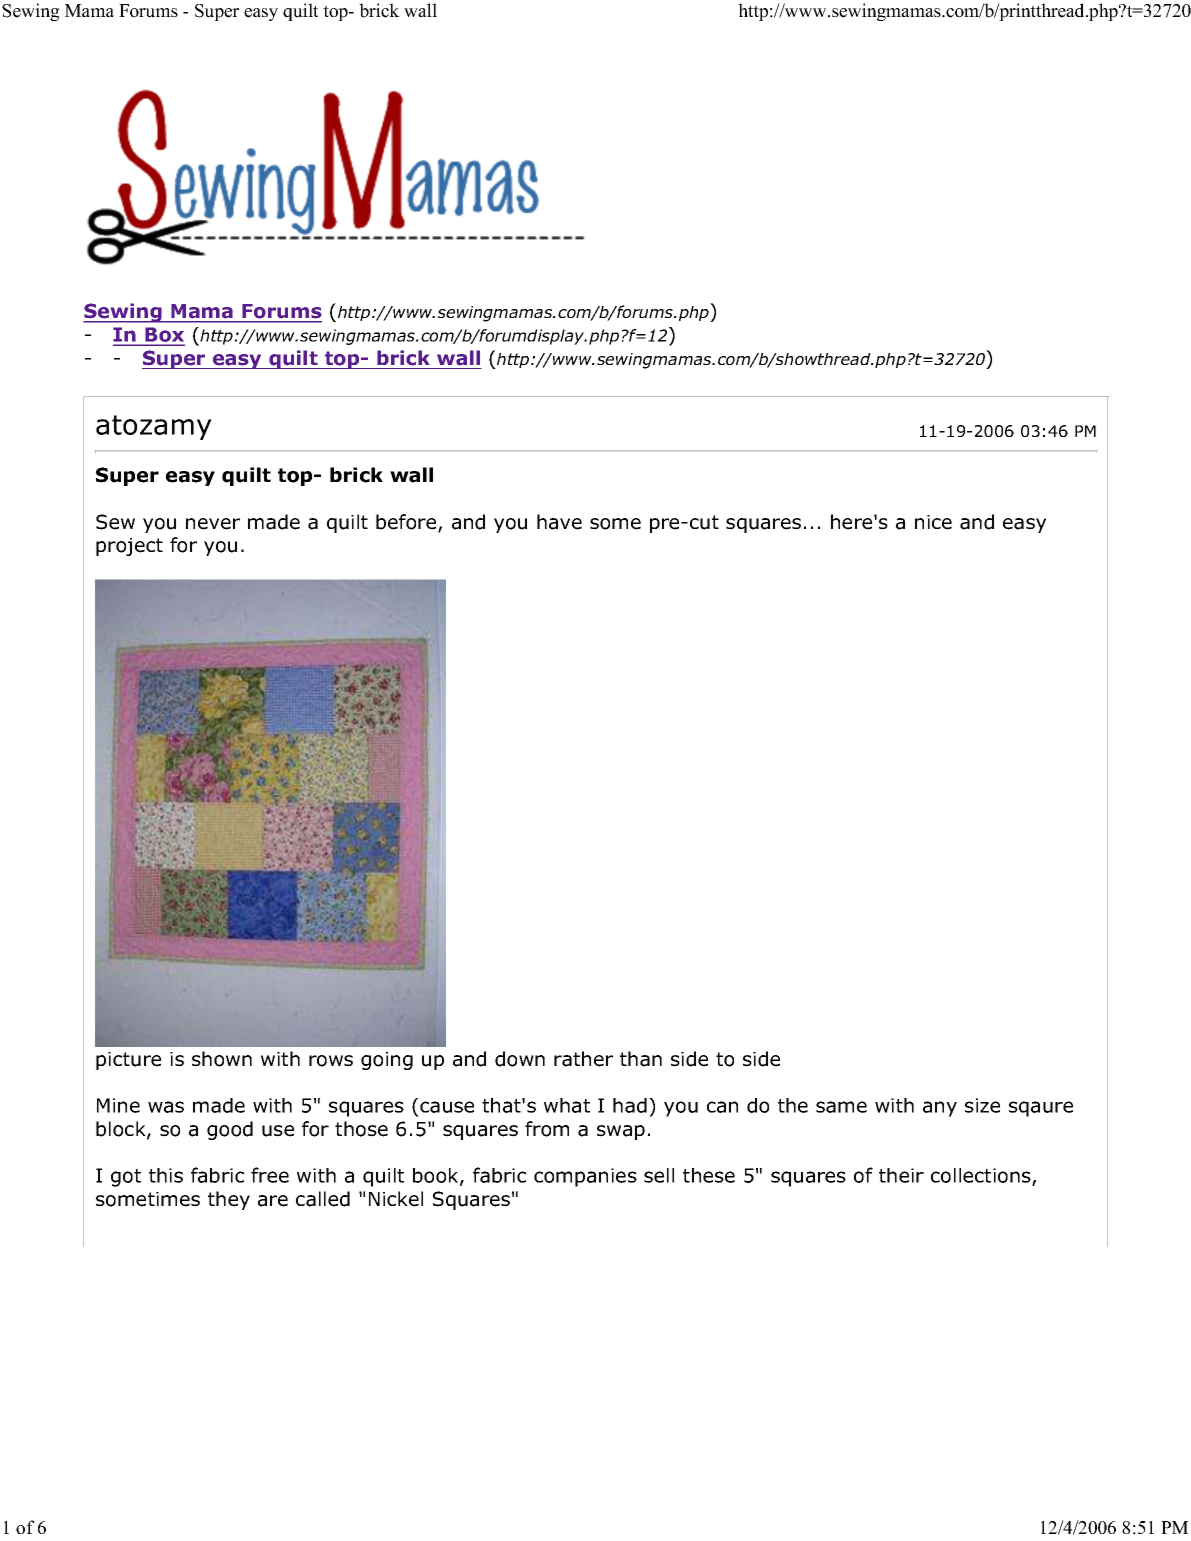 This screenshot has height=1541, width=1191. Describe the element at coordinates (213, 524) in the screenshot. I see `never` at that location.
